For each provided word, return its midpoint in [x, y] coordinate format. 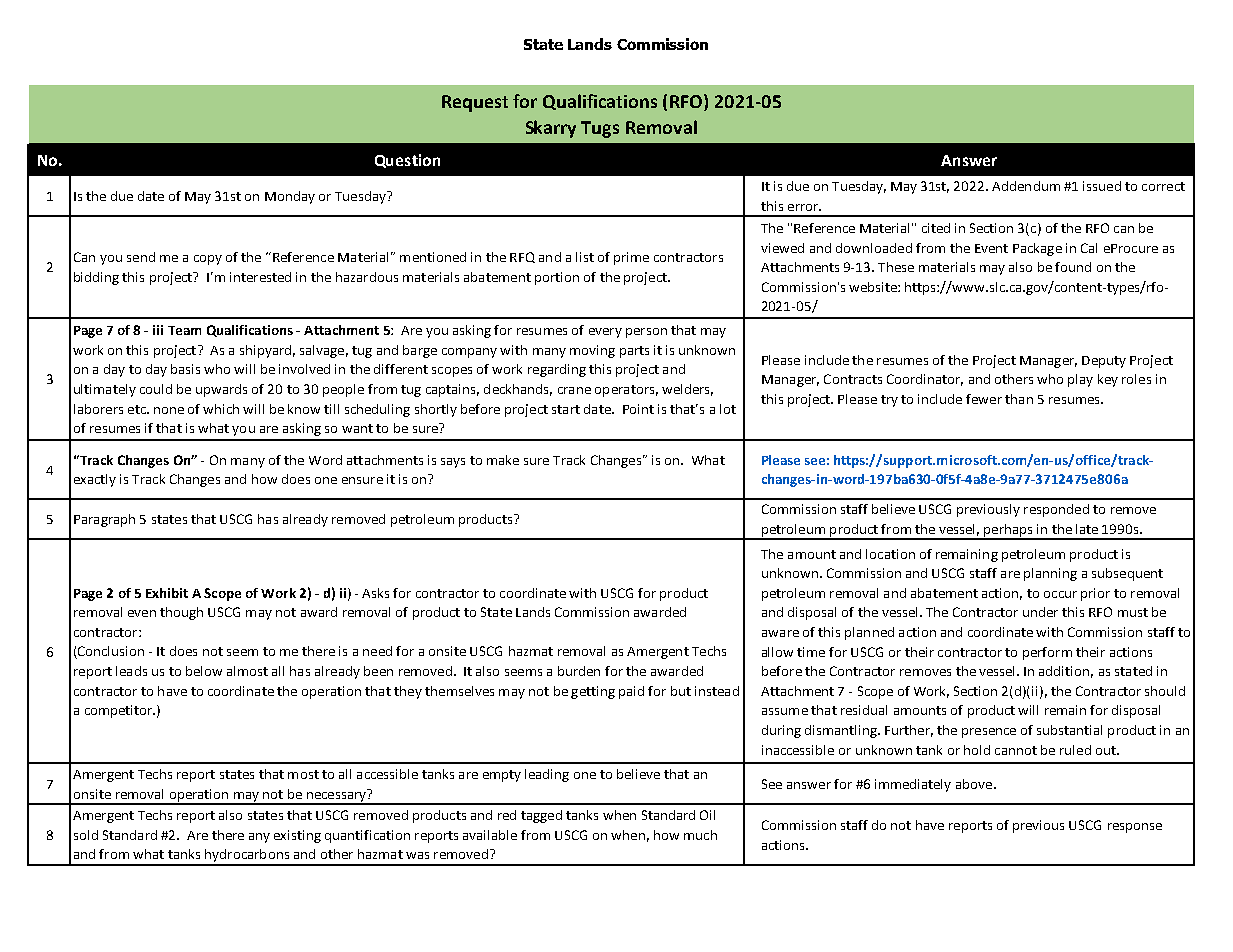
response [1135, 828]
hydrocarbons [247, 857]
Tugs [600, 129]
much [700, 835]
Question [407, 161]
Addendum [1026, 186]
